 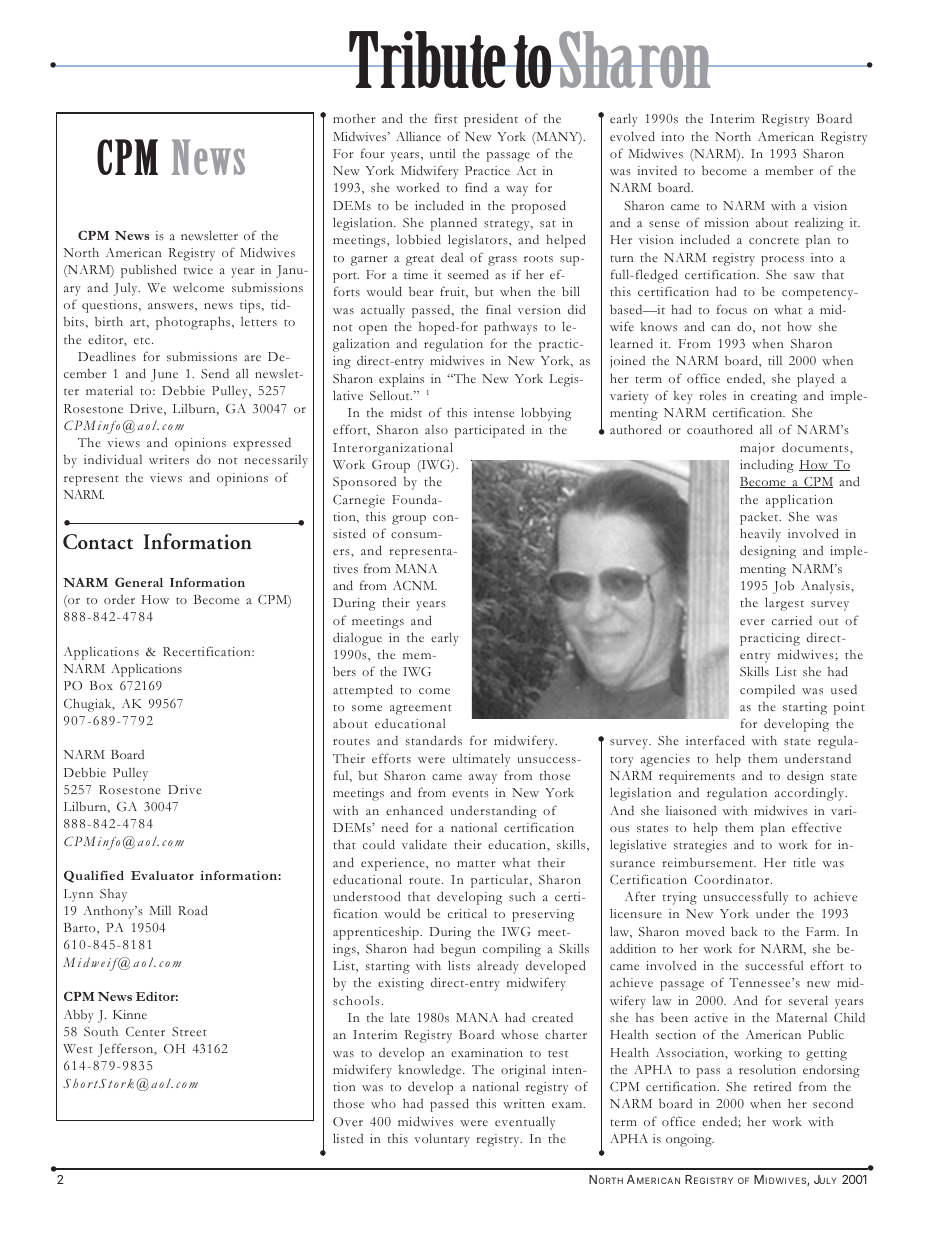 I want to click on Street, so click(x=189, y=1032).
